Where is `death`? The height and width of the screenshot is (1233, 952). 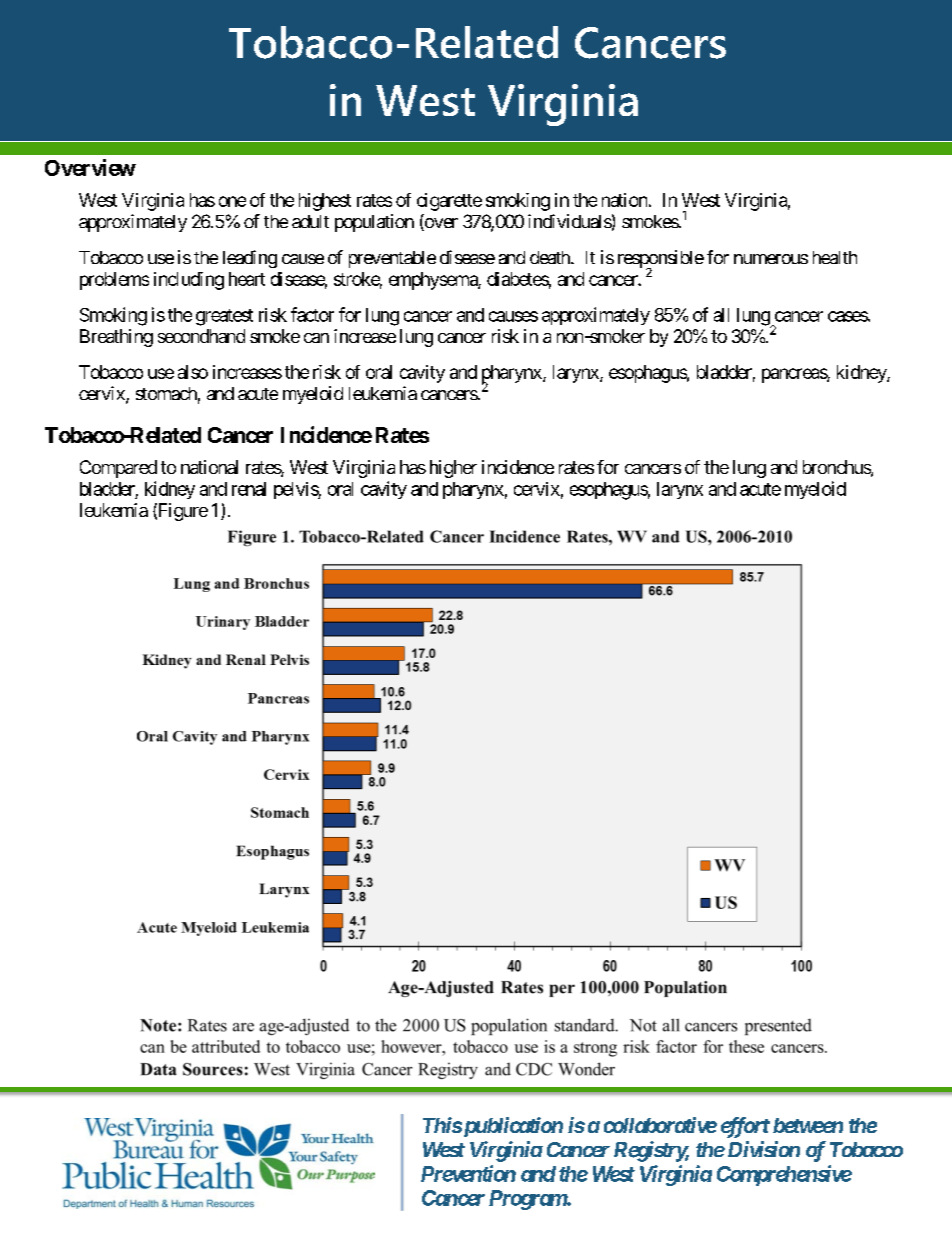
death is located at coordinates (551, 257).
